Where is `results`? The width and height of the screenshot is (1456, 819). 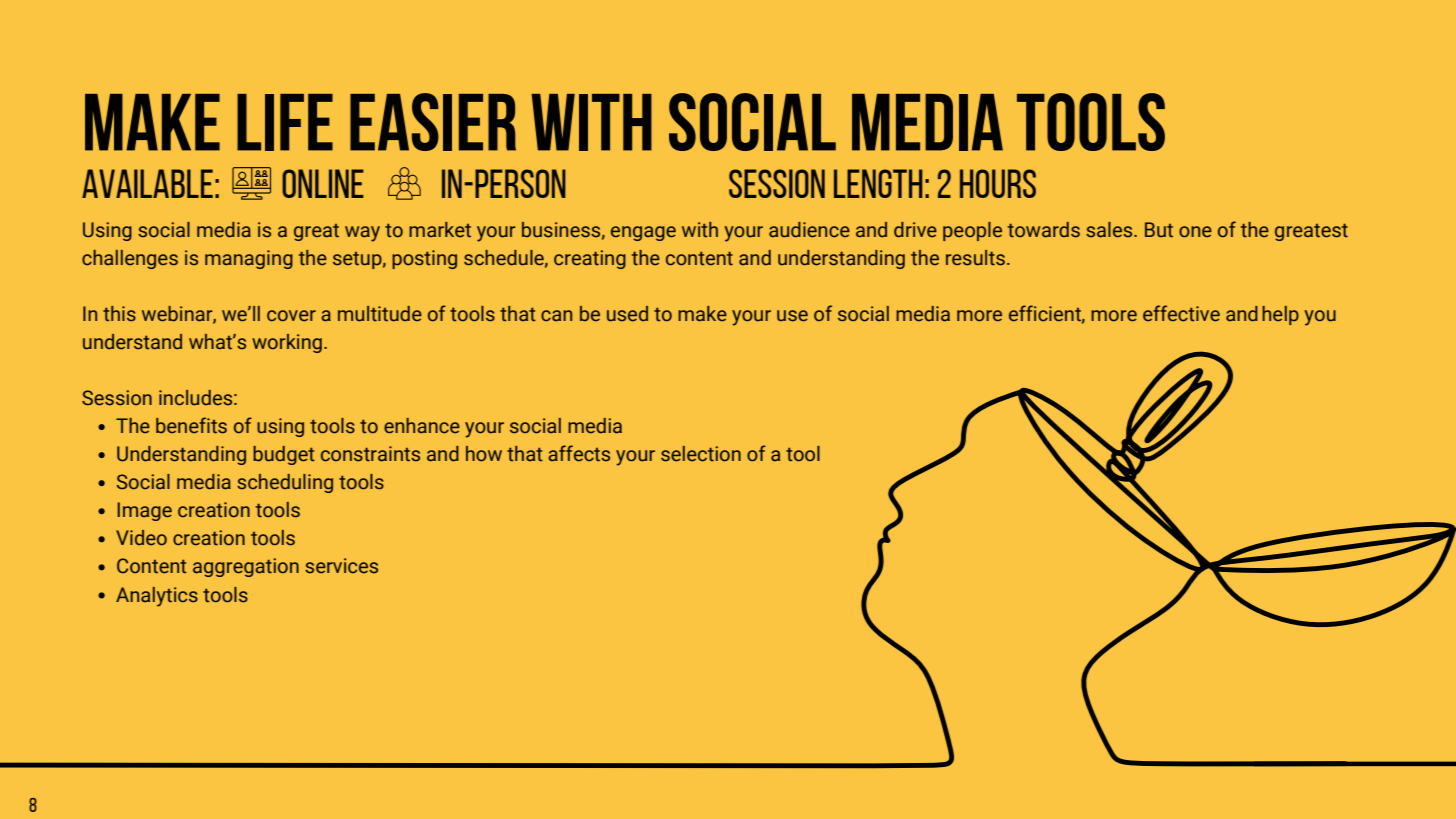 results is located at coordinates (975, 258).
